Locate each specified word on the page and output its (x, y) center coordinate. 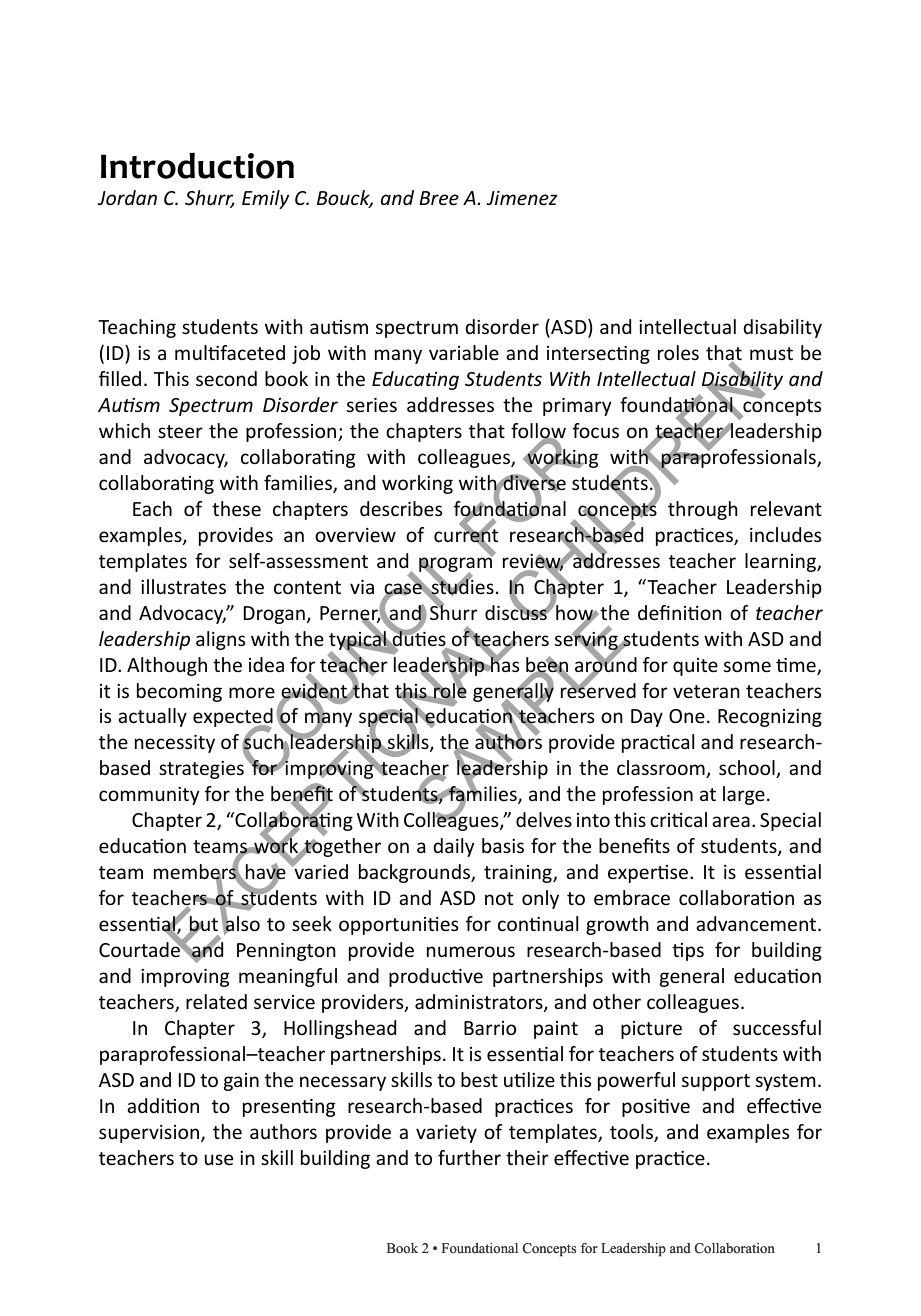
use (219, 1159)
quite (695, 667)
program (456, 565)
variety (446, 1134)
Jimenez (522, 198)
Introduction (197, 165)
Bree (439, 198)
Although (167, 666)
